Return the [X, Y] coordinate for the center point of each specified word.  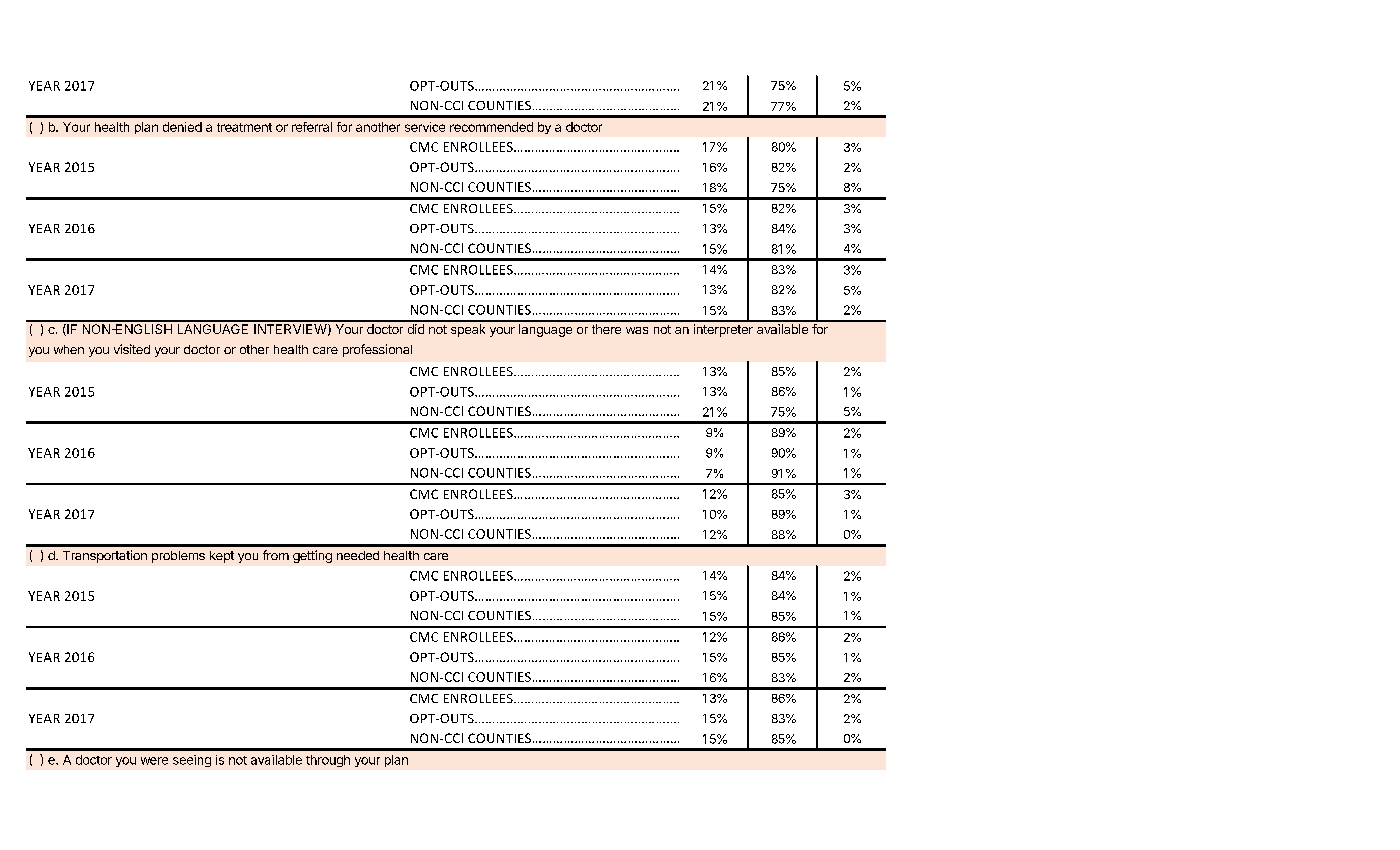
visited [132, 349]
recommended [491, 127]
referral [312, 127]
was [637, 330]
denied [182, 127]
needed [358, 555]
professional [377, 350]
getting [312, 556]
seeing [192, 761]
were [154, 761]
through [328, 761]
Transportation [105, 556]
